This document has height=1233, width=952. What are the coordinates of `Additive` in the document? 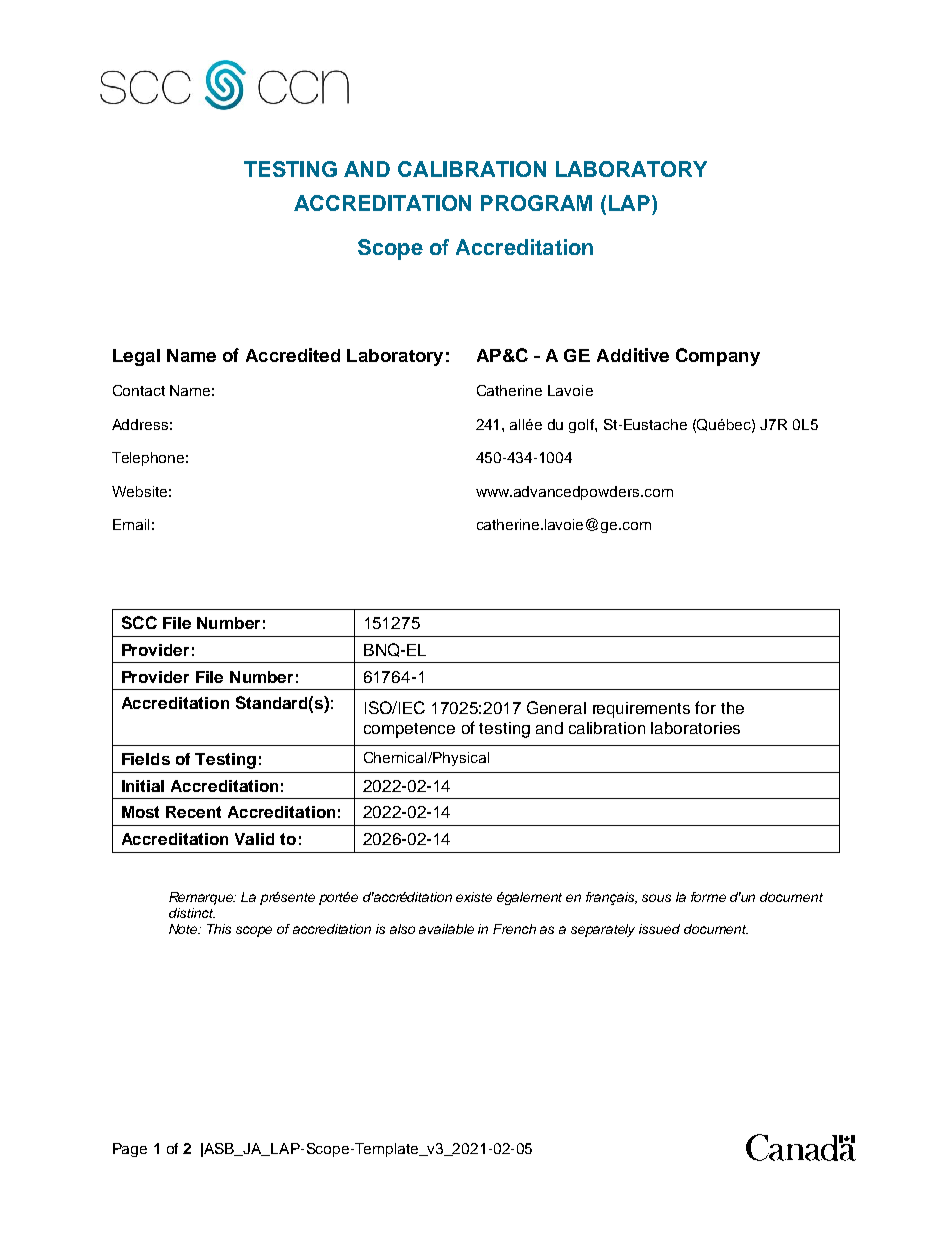 It's located at (633, 355).
